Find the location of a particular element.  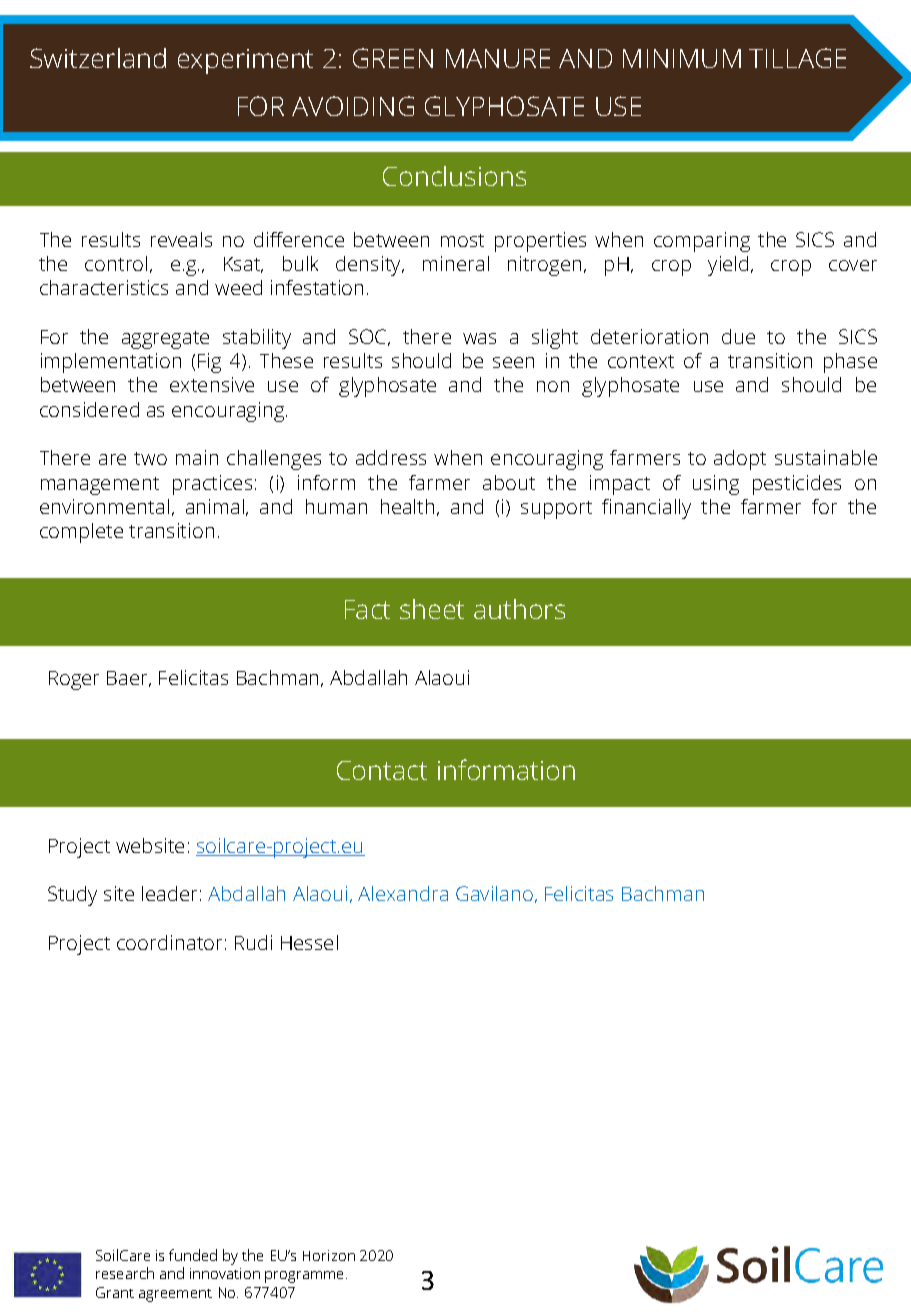

MANURE is located at coordinates (498, 58).
